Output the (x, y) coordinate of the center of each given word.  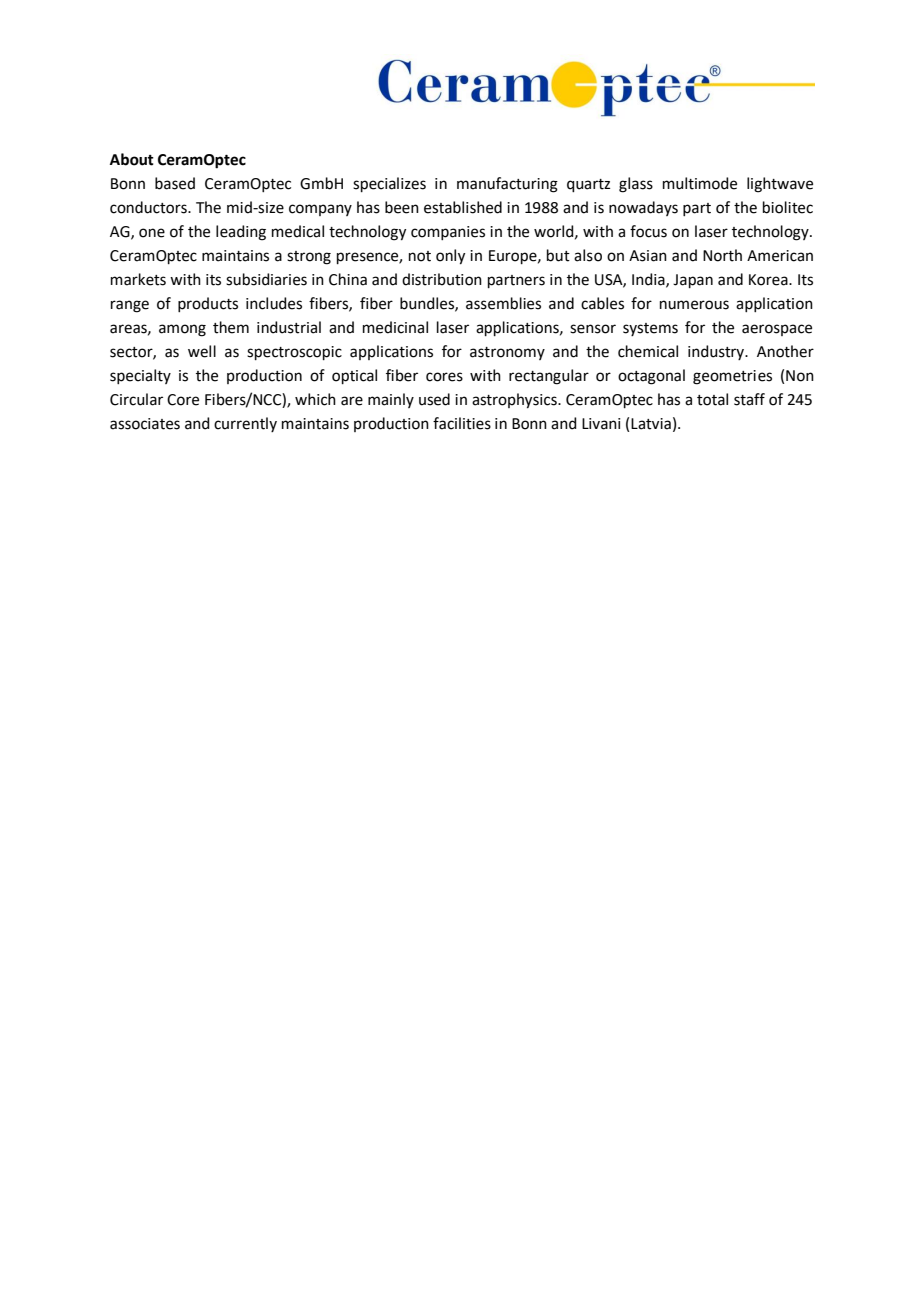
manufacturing (507, 185)
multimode (700, 183)
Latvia (651, 424)
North (722, 255)
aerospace (777, 330)
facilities (462, 423)
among (182, 330)
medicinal (395, 327)
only (450, 257)
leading (241, 233)
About (132, 159)
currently (245, 424)
